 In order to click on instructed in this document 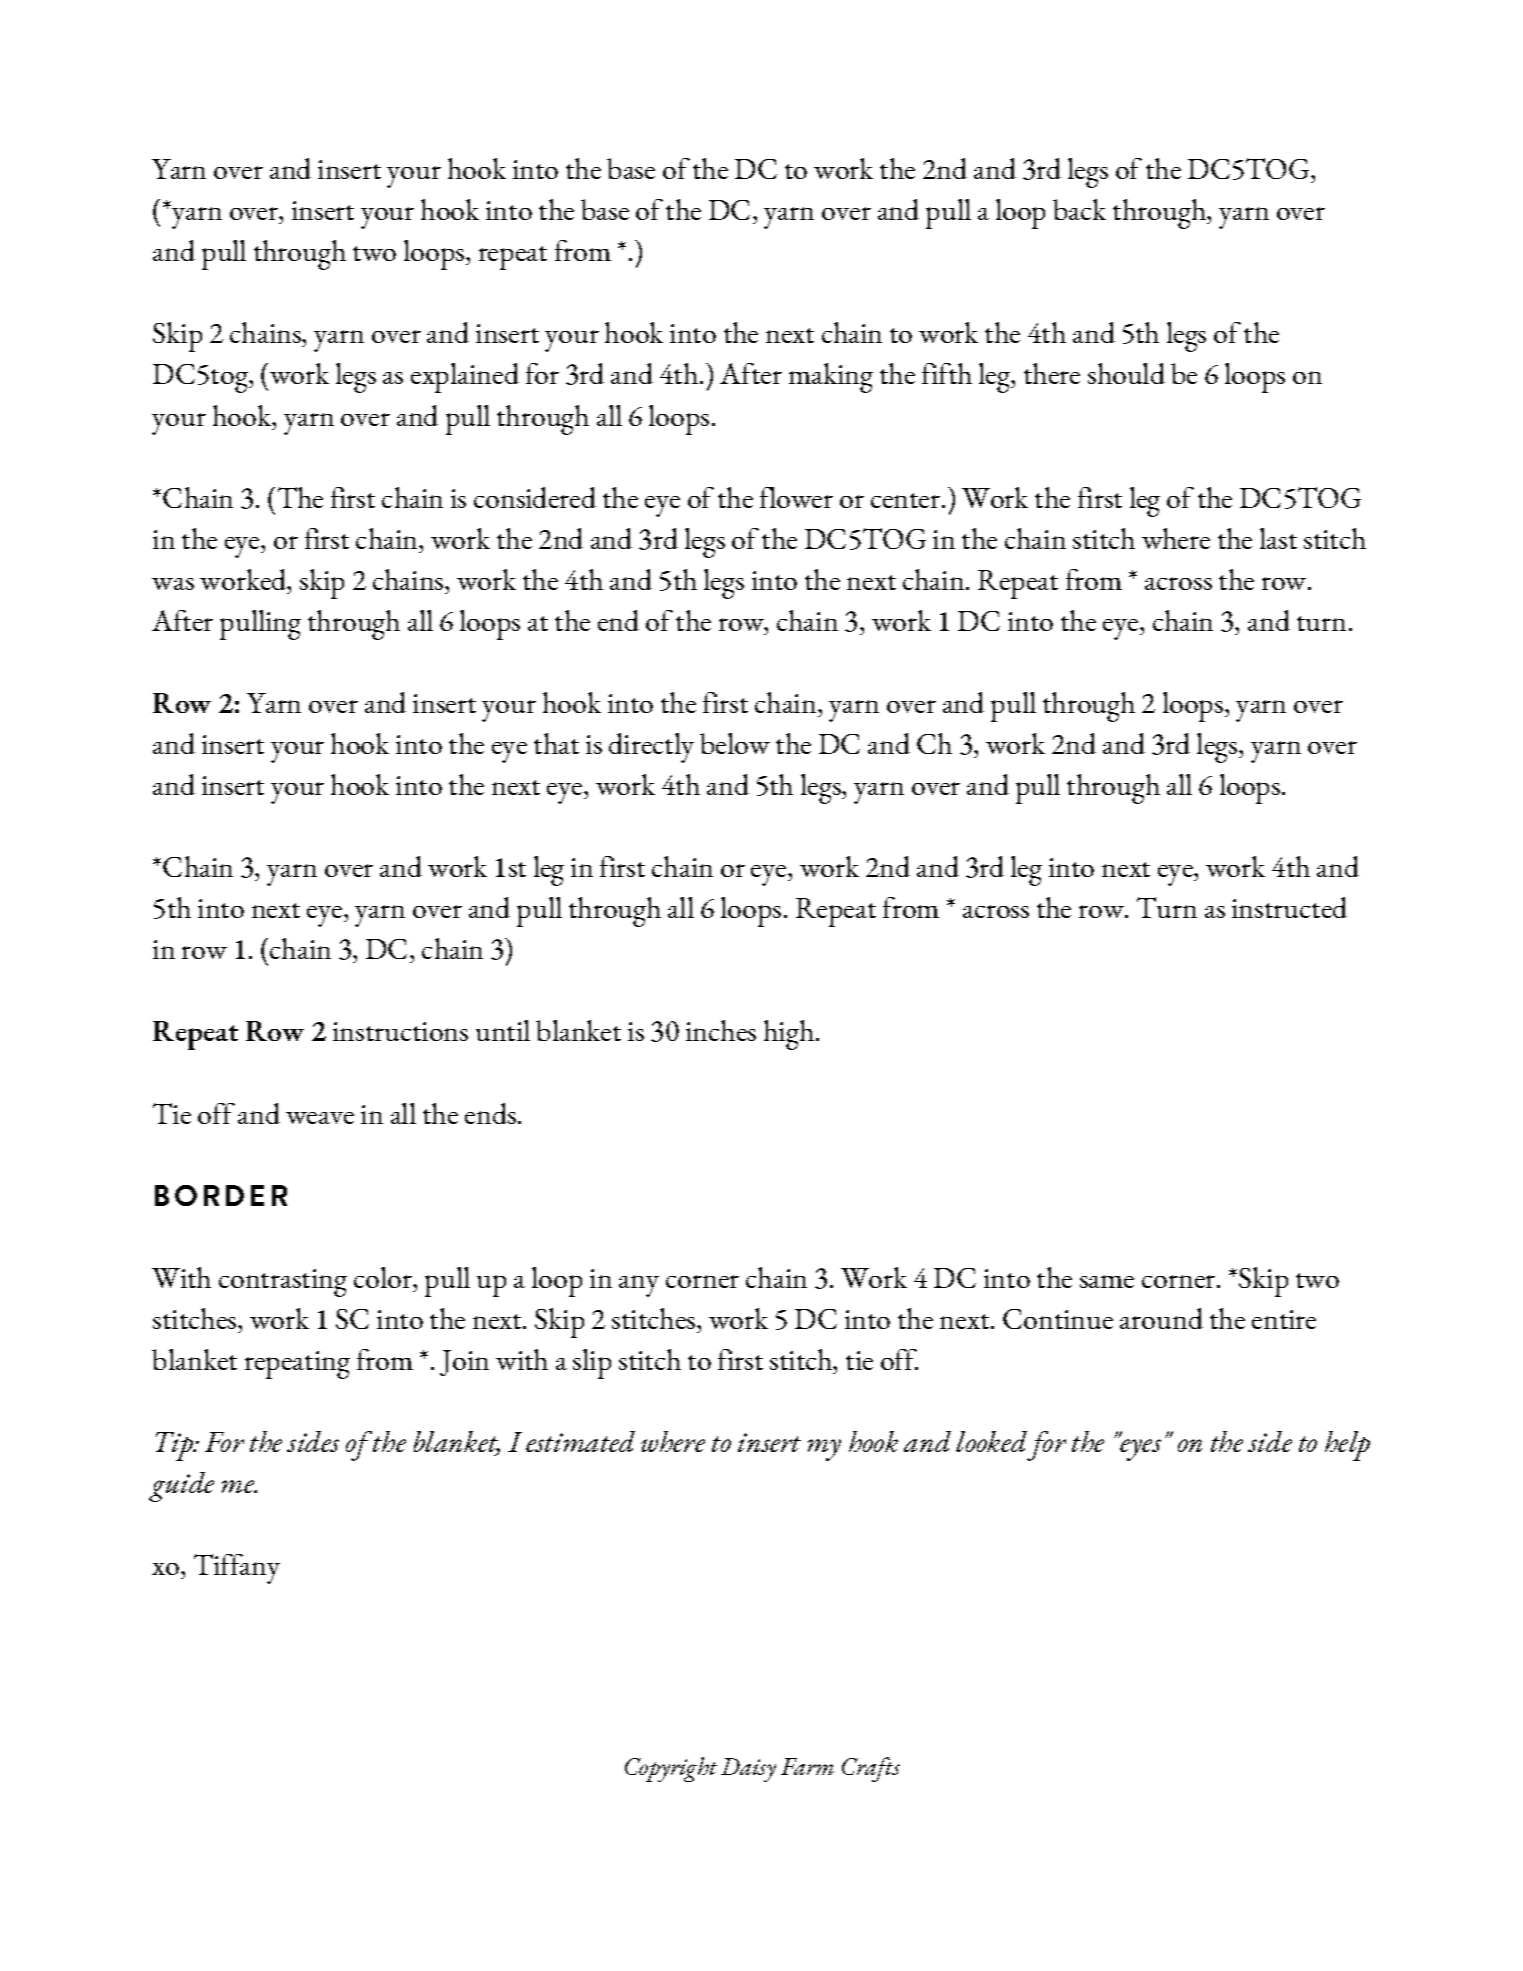, I will do `click(1289, 907)`.
